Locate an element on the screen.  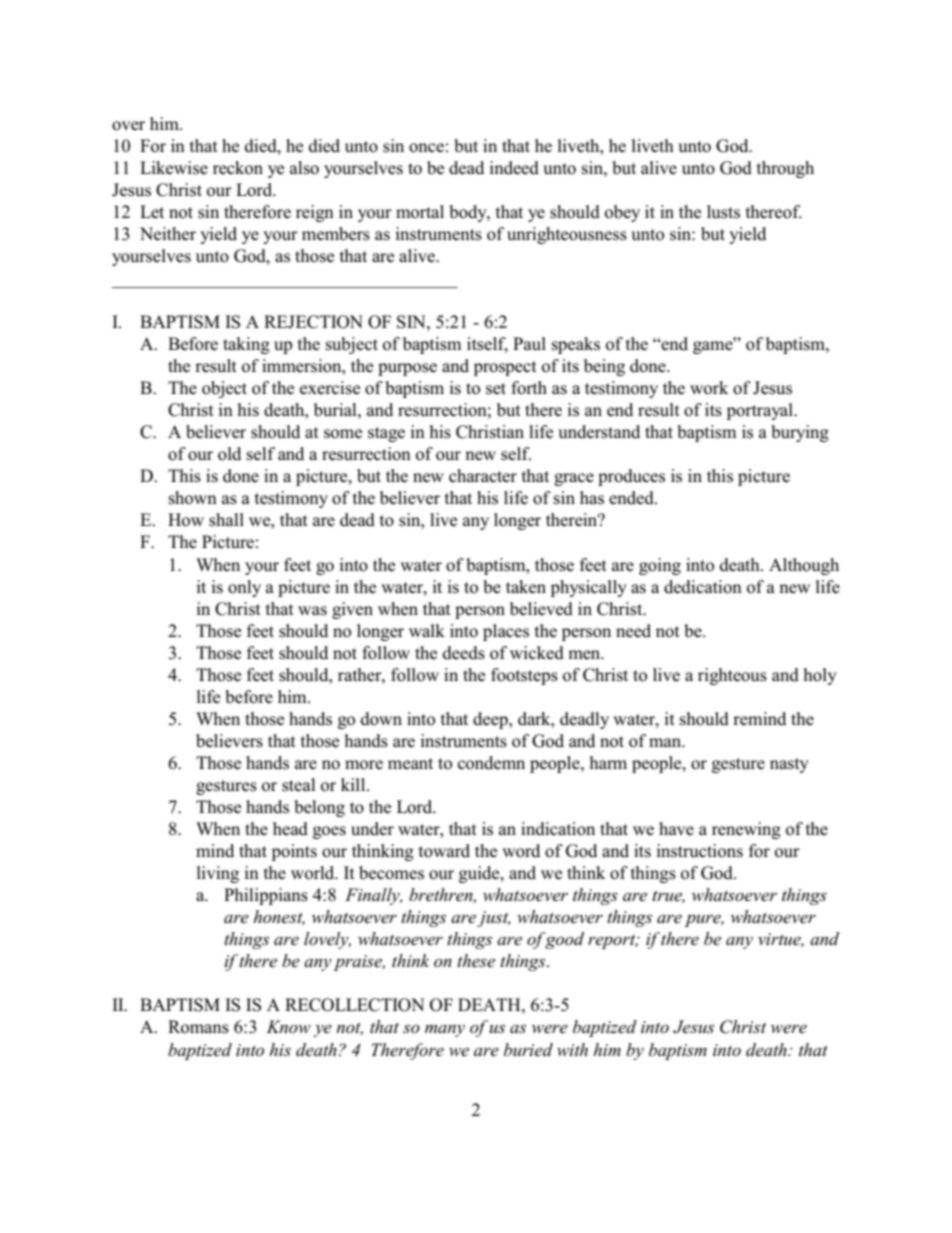
Romans is located at coordinates (198, 1027).
